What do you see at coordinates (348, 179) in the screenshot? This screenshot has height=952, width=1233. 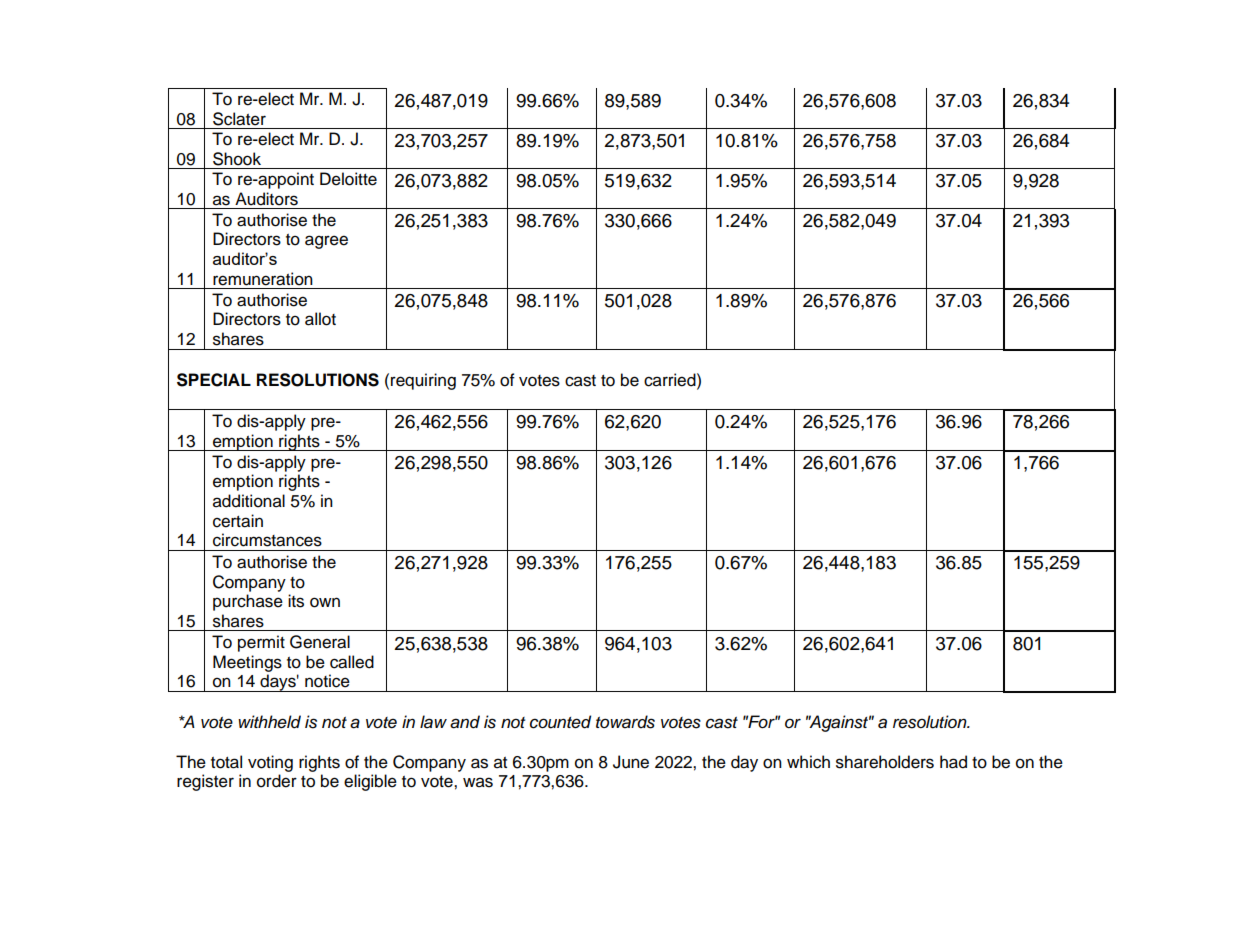 I see `Deloitte` at bounding box center [348, 179].
